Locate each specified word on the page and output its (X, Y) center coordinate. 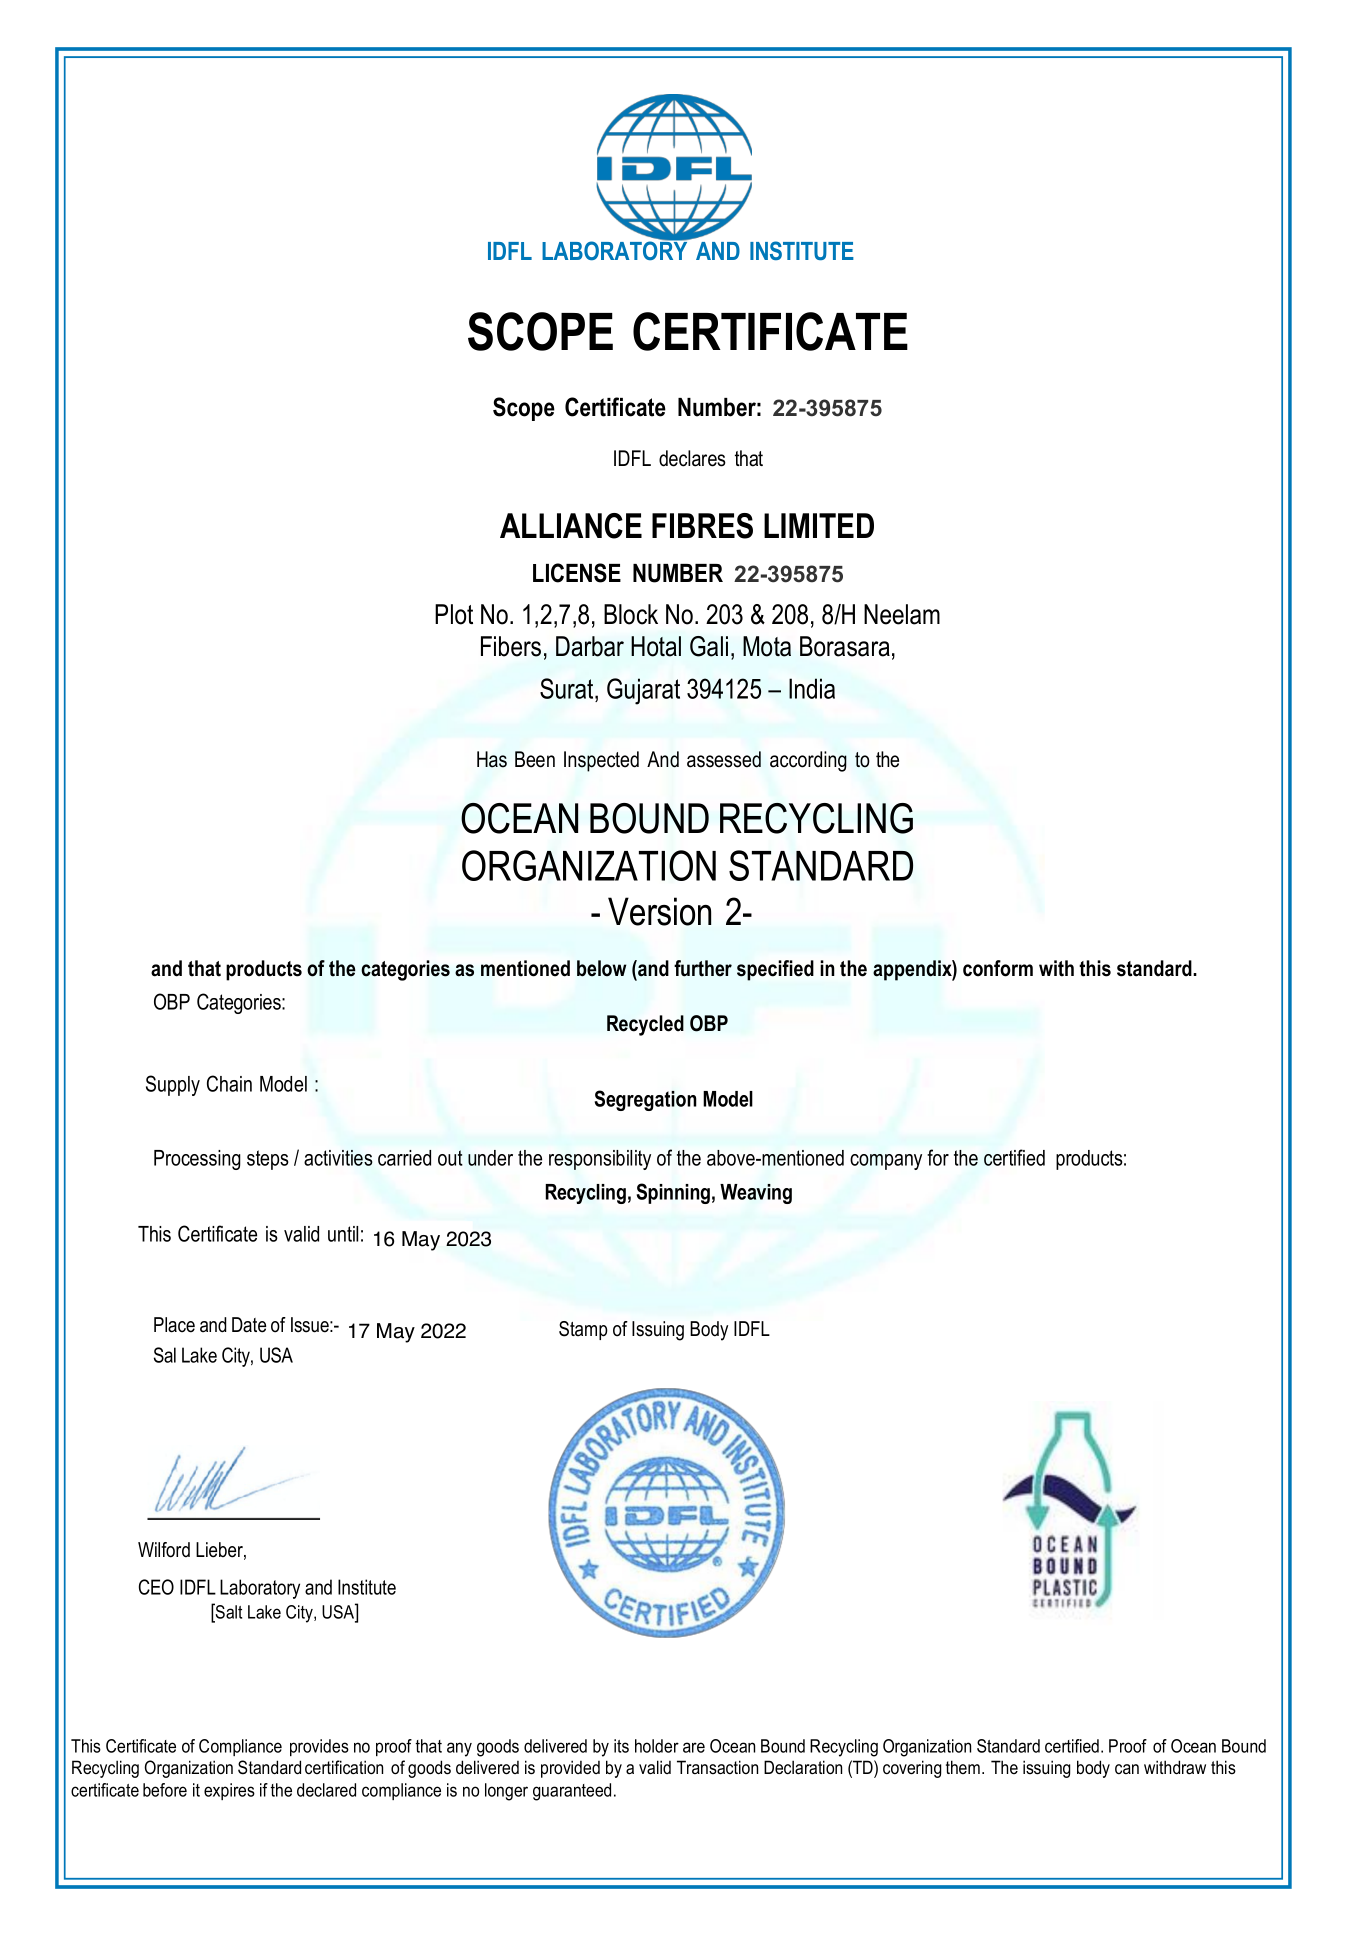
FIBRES (702, 526)
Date (249, 1325)
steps (268, 1160)
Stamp (583, 1330)
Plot (454, 614)
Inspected (601, 761)
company (886, 1162)
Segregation (646, 1100)
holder (657, 1746)
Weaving (756, 1194)
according (808, 761)
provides (319, 1747)
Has (492, 759)
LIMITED (819, 525)
